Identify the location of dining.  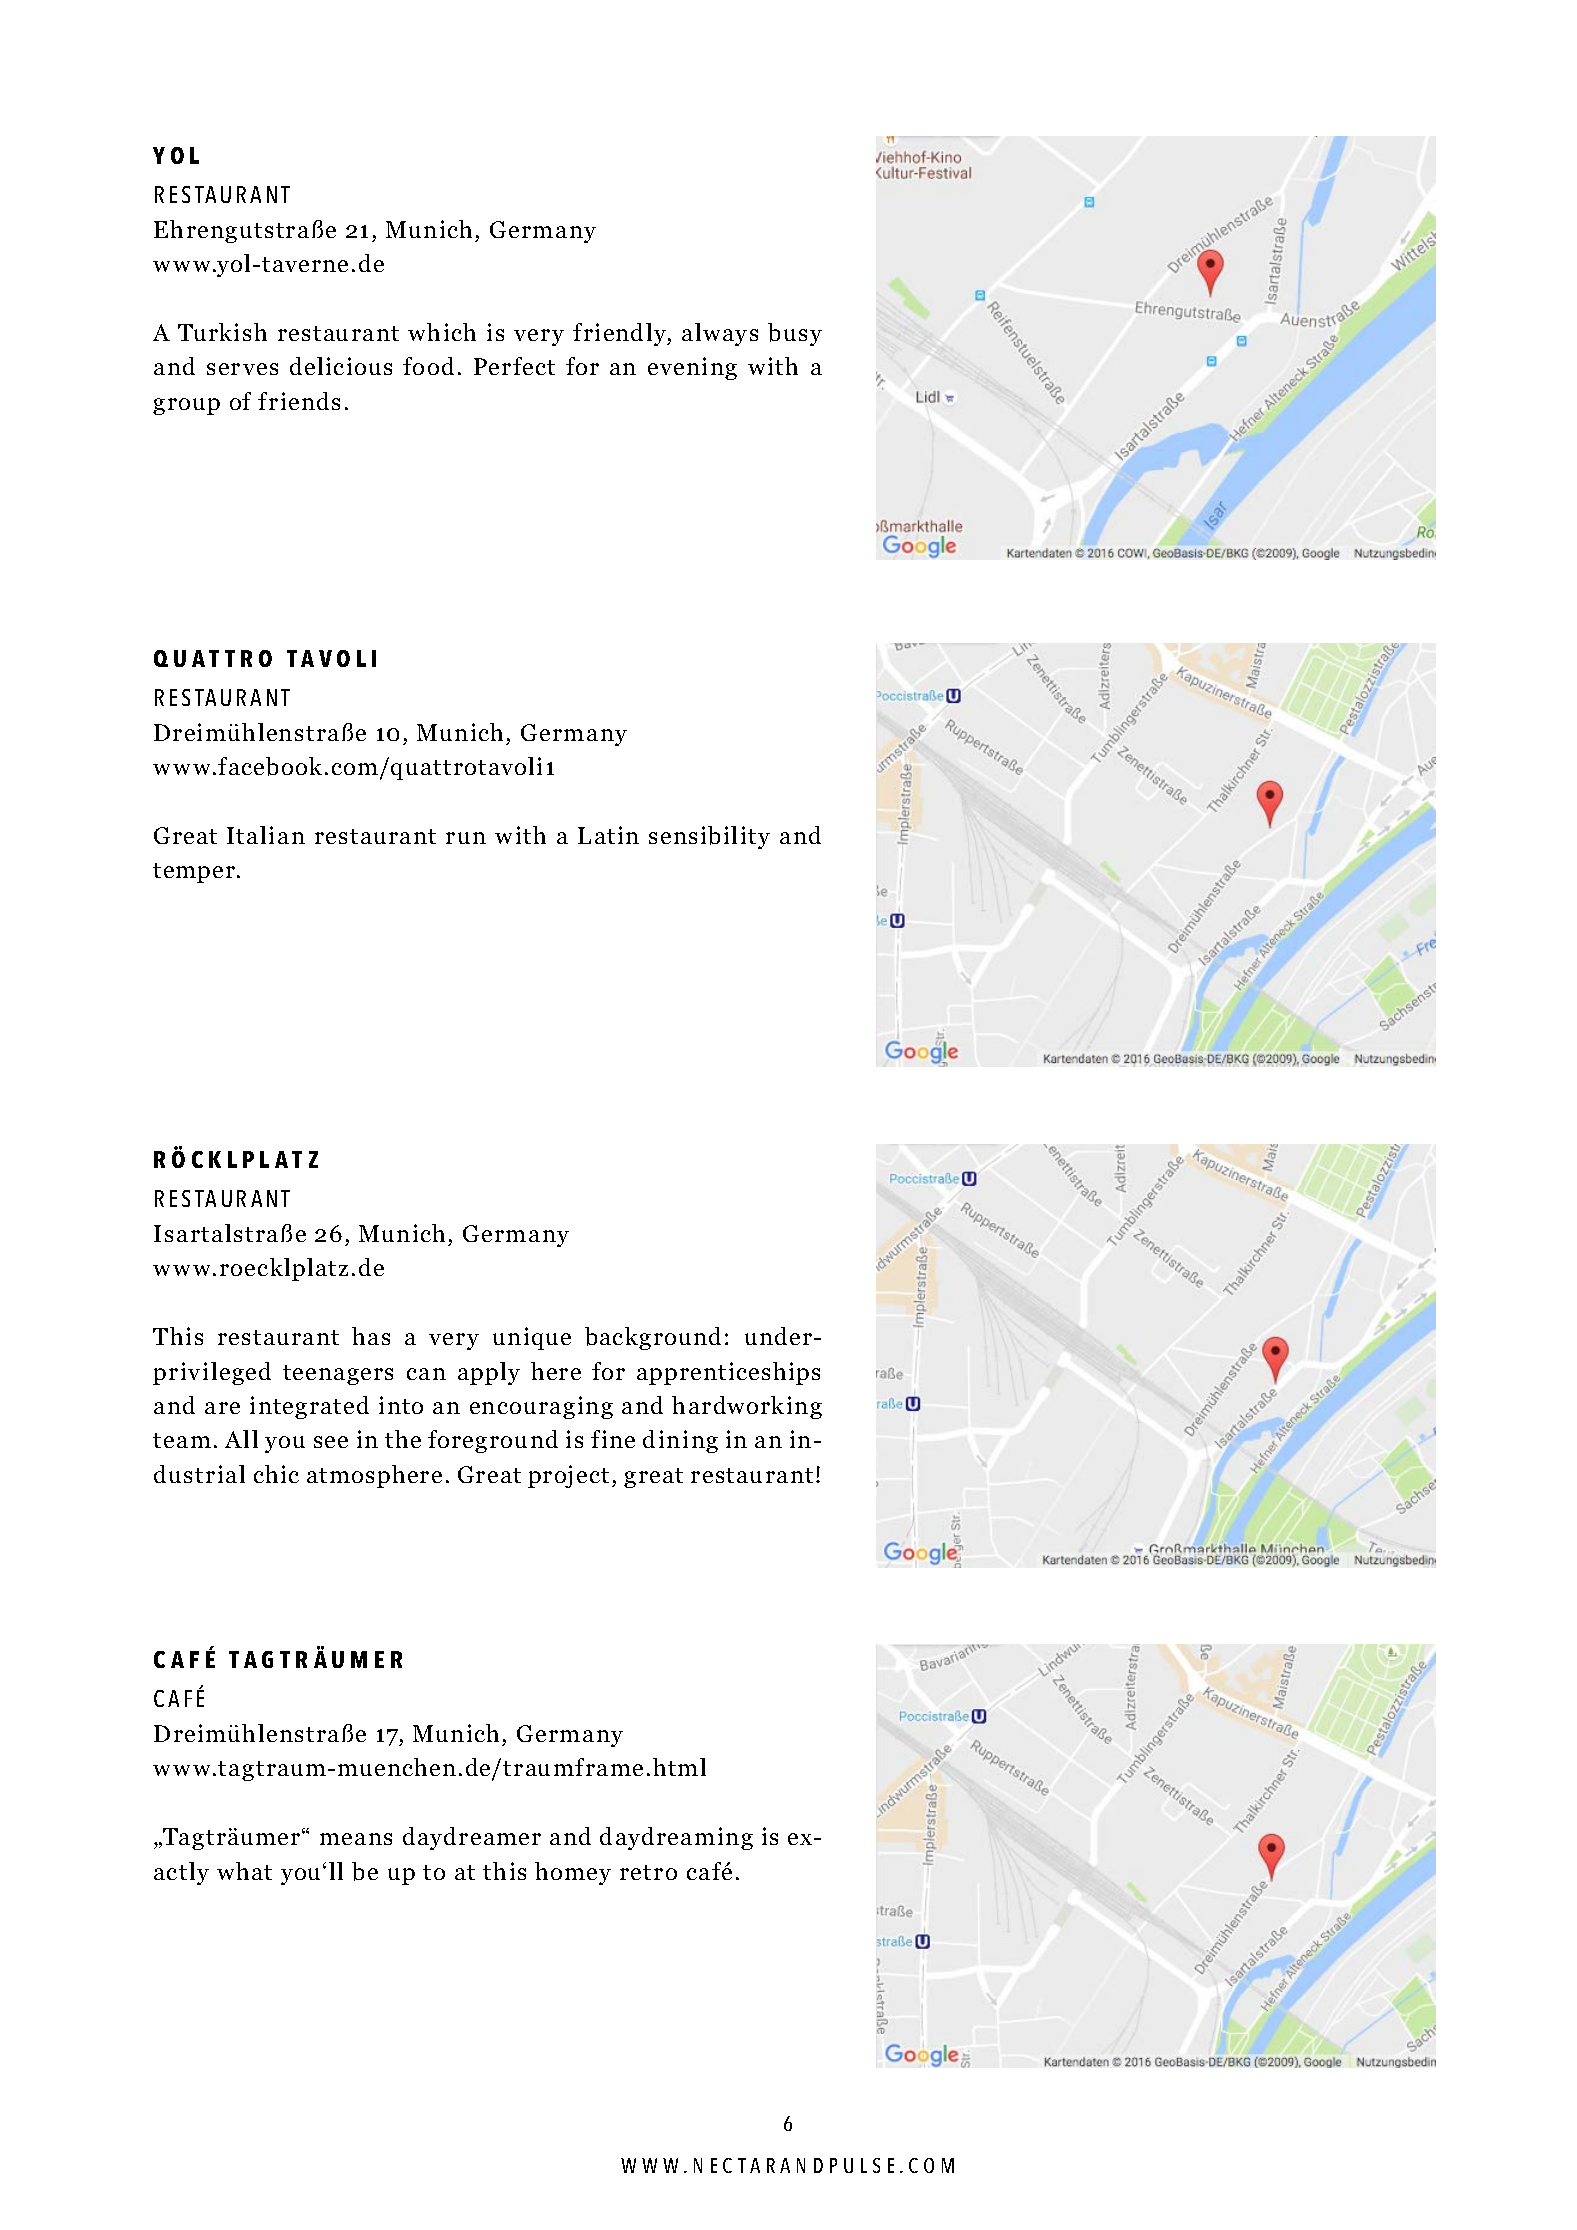
(680, 1441).
